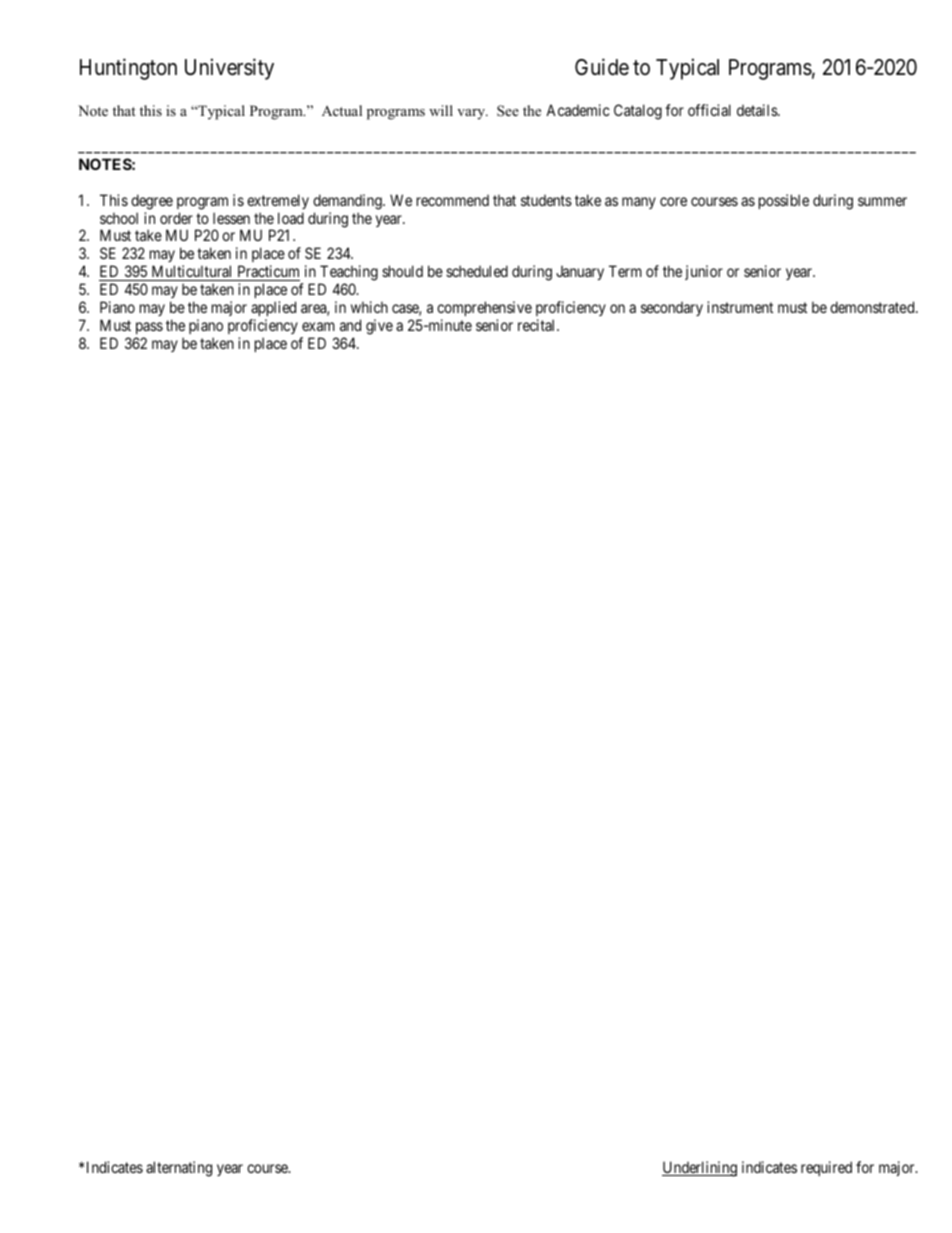  What do you see at coordinates (826, 1168) in the document?
I see `required` at bounding box center [826, 1168].
